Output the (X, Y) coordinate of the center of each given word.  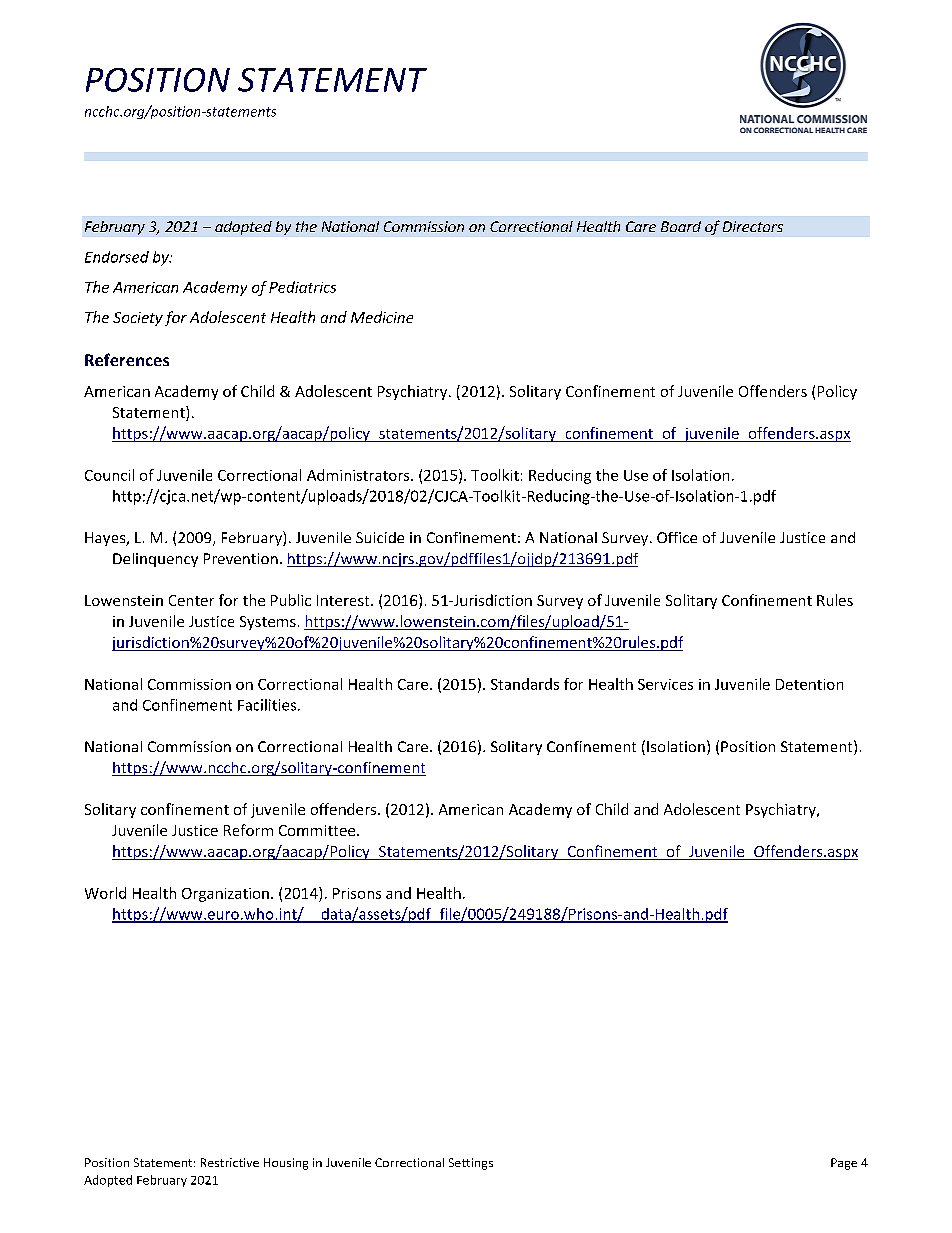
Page (844, 1164)
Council (109, 475)
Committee (318, 830)
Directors (753, 226)
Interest (344, 600)
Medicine (382, 317)
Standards (525, 684)
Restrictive (230, 1162)
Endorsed (117, 257)
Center (191, 600)
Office (677, 537)
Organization (225, 895)
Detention (809, 684)
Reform (248, 830)
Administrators (359, 475)
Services (665, 684)
